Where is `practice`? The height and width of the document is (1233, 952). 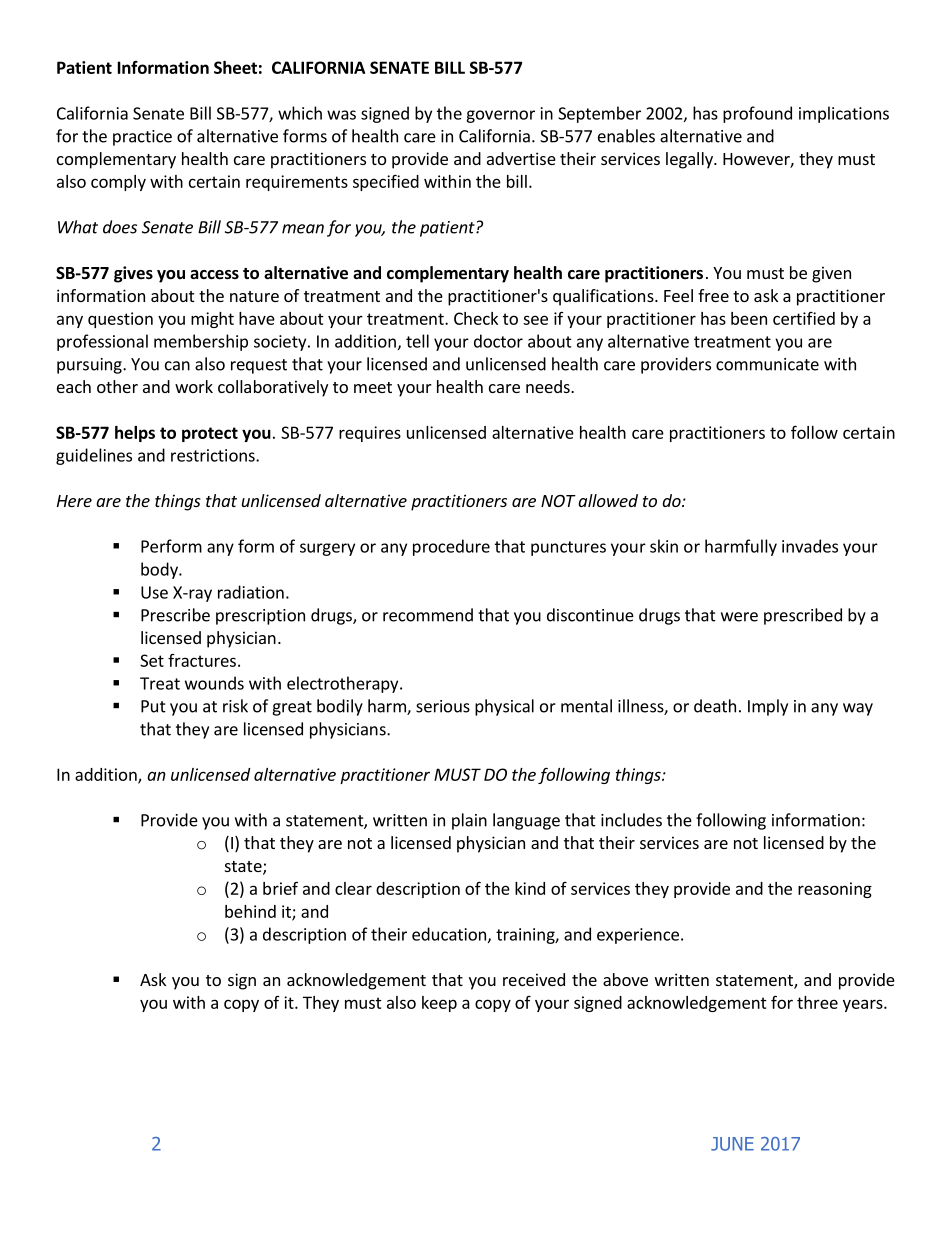
practice is located at coordinates (142, 138).
